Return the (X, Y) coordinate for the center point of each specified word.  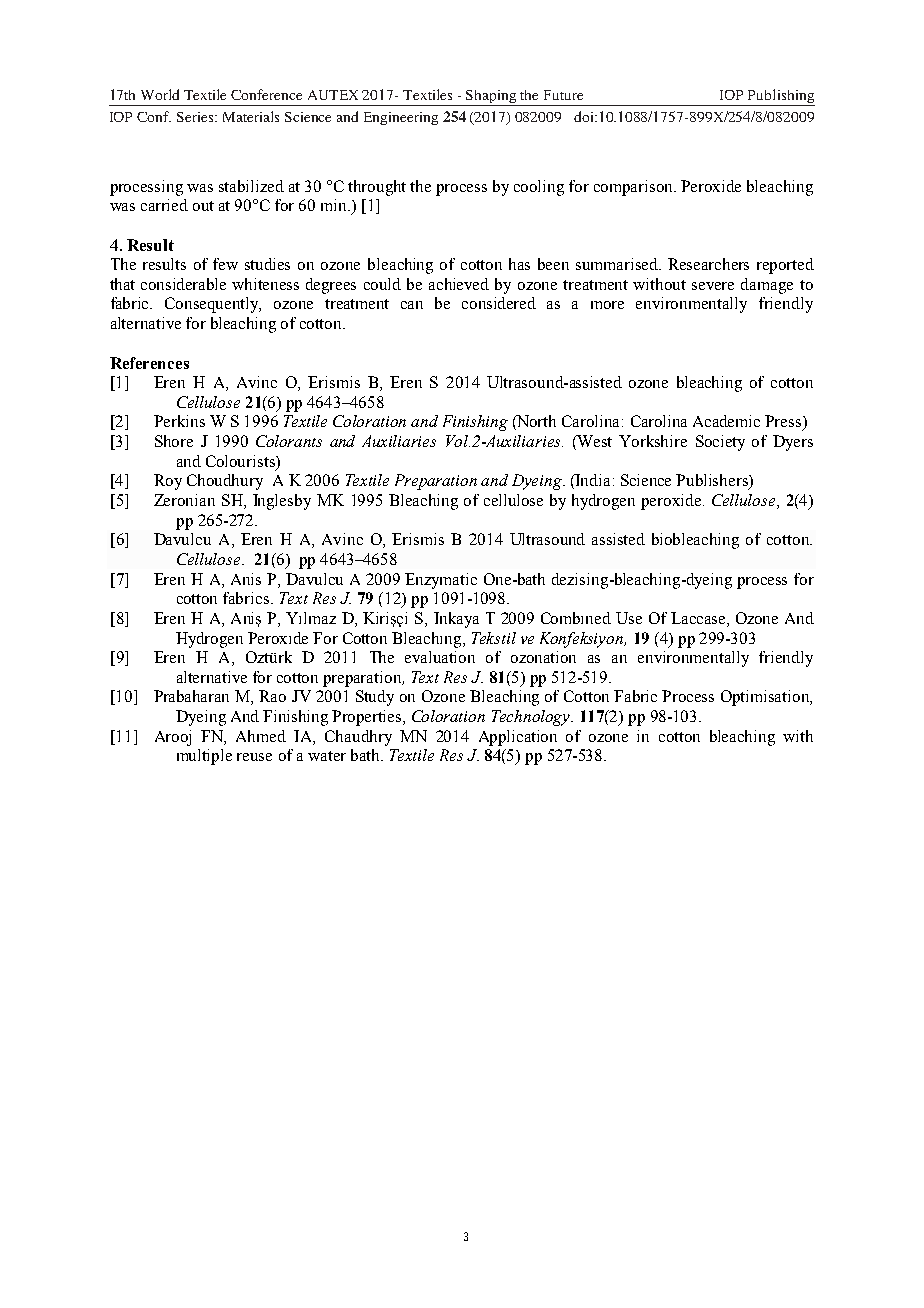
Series (196, 117)
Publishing (780, 97)
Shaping (492, 98)
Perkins (179, 421)
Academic (726, 421)
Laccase (699, 618)
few (225, 264)
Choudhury (225, 482)
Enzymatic (441, 581)
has (519, 264)
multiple (204, 757)
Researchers (708, 264)
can (412, 305)
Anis (246, 579)
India (592, 480)
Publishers (713, 481)
